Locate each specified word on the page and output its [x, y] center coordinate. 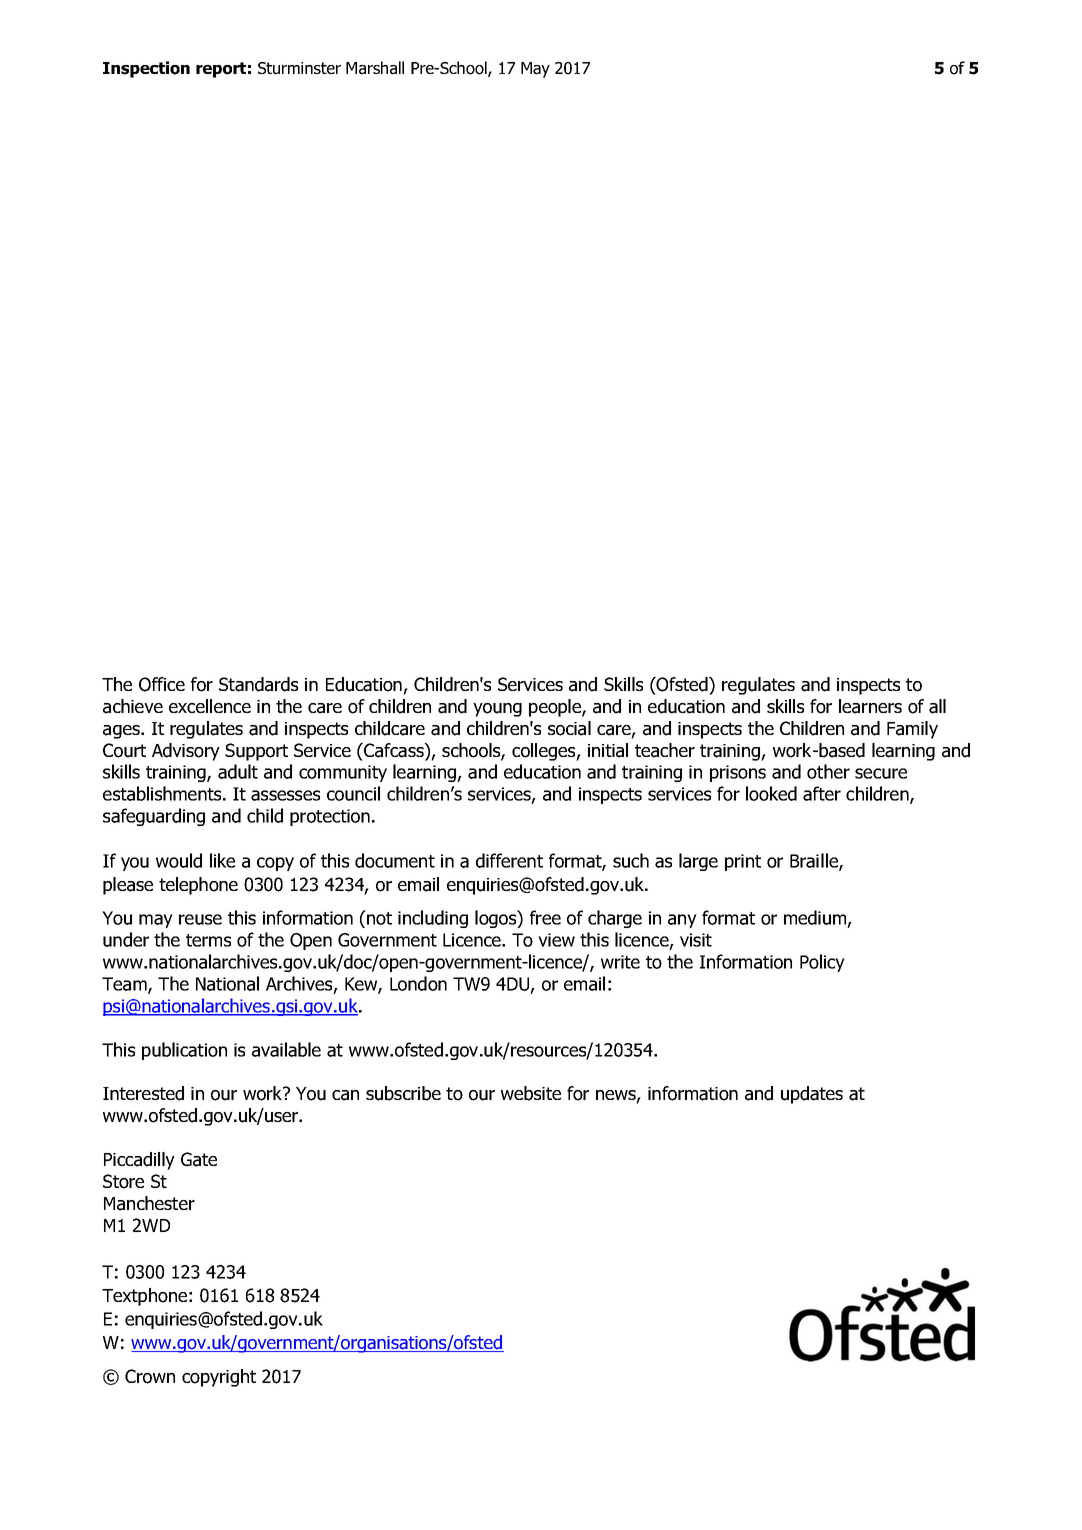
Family [912, 730]
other [828, 771]
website [531, 1093]
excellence [210, 706]
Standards [258, 684]
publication [184, 1051]
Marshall [375, 68]
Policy [822, 963]
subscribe [403, 1093]
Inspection [146, 69]
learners [870, 706]
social [569, 728]
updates [812, 1095]
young [497, 710]
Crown [150, 1376]
